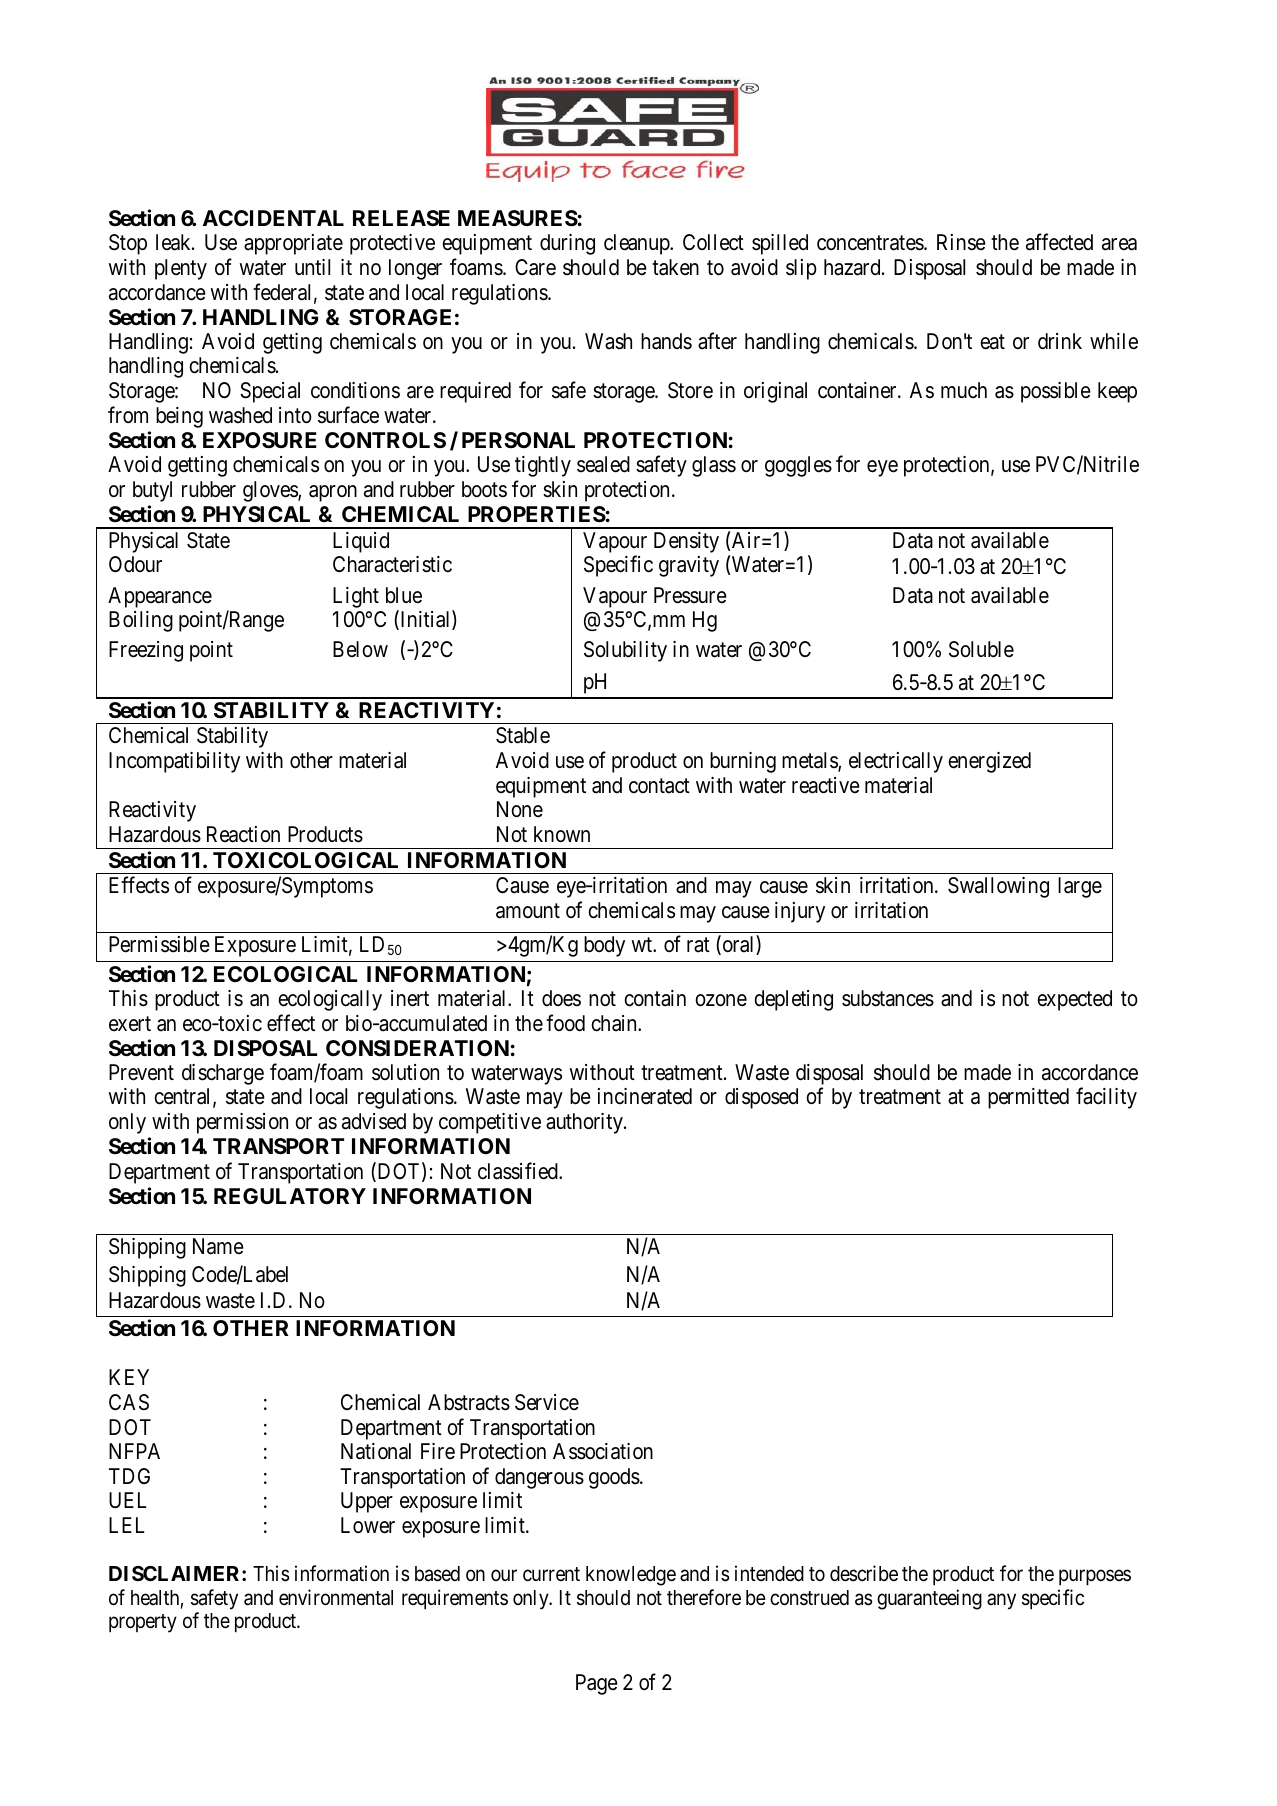  Describe the element at coordinates (638, 244) in the image. I see `cleanup` at that location.
